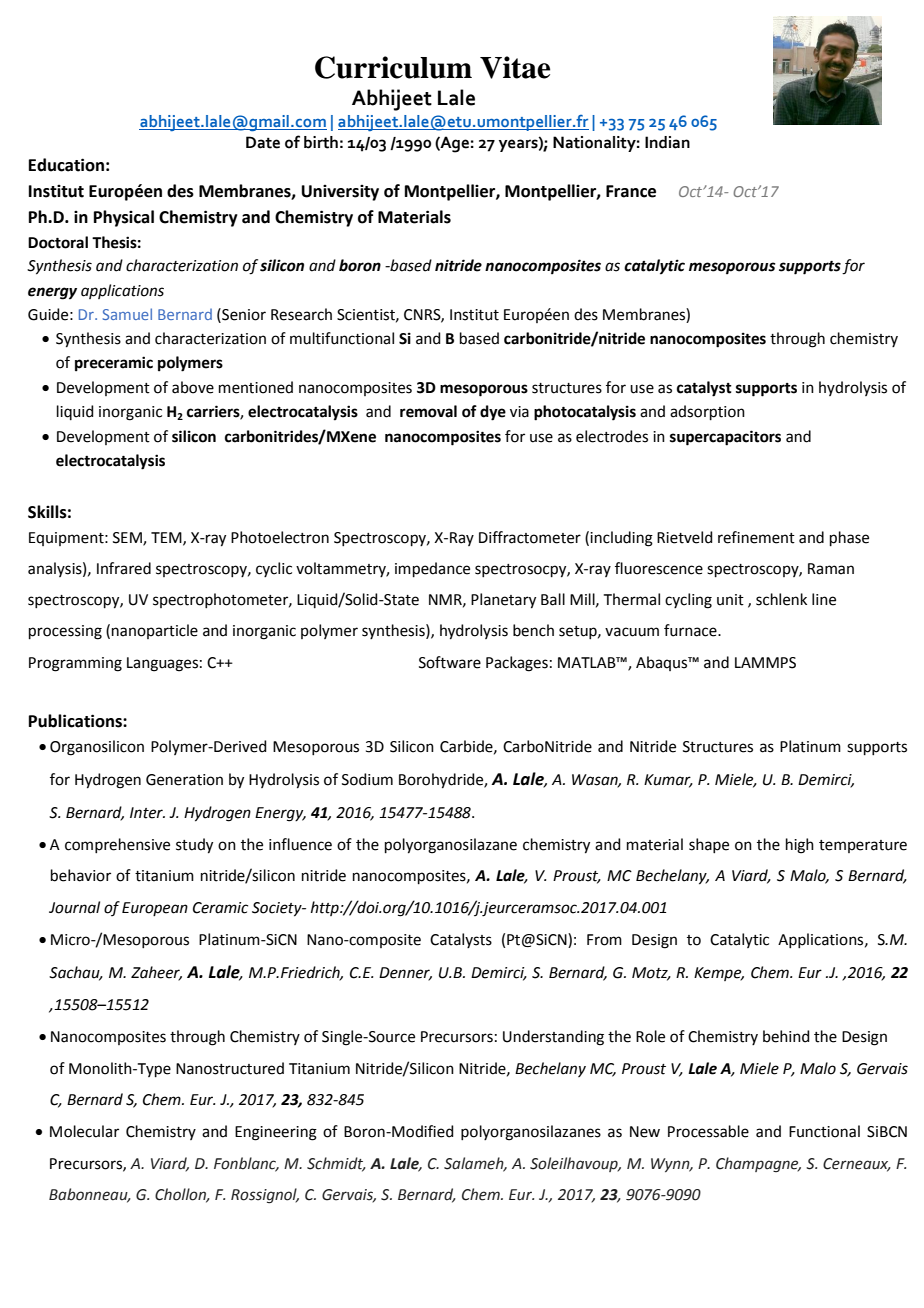  Describe the element at coordinates (193, 387) in the screenshot. I see `above` at that location.
